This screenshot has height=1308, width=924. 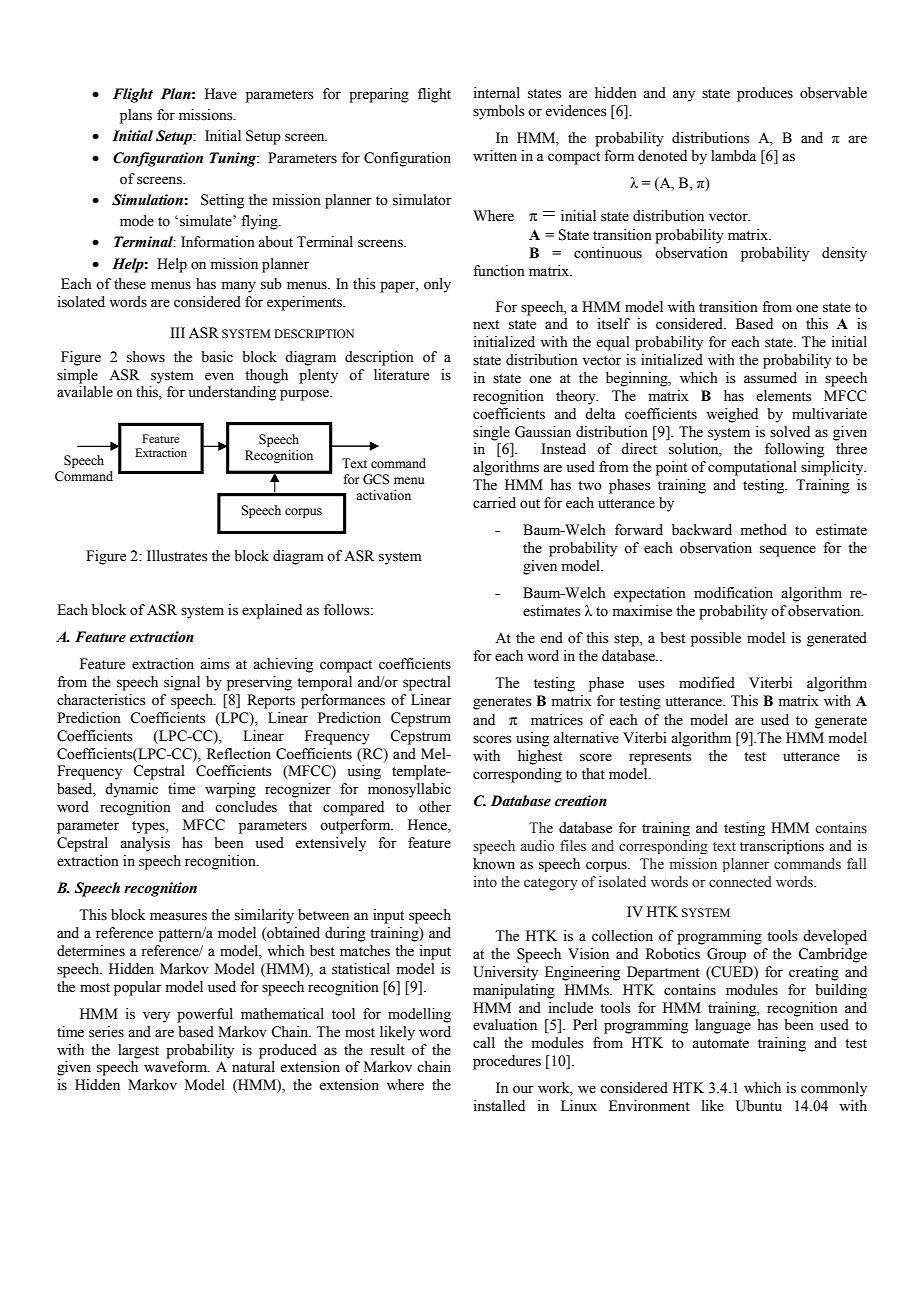 I want to click on modification, so click(x=733, y=593).
